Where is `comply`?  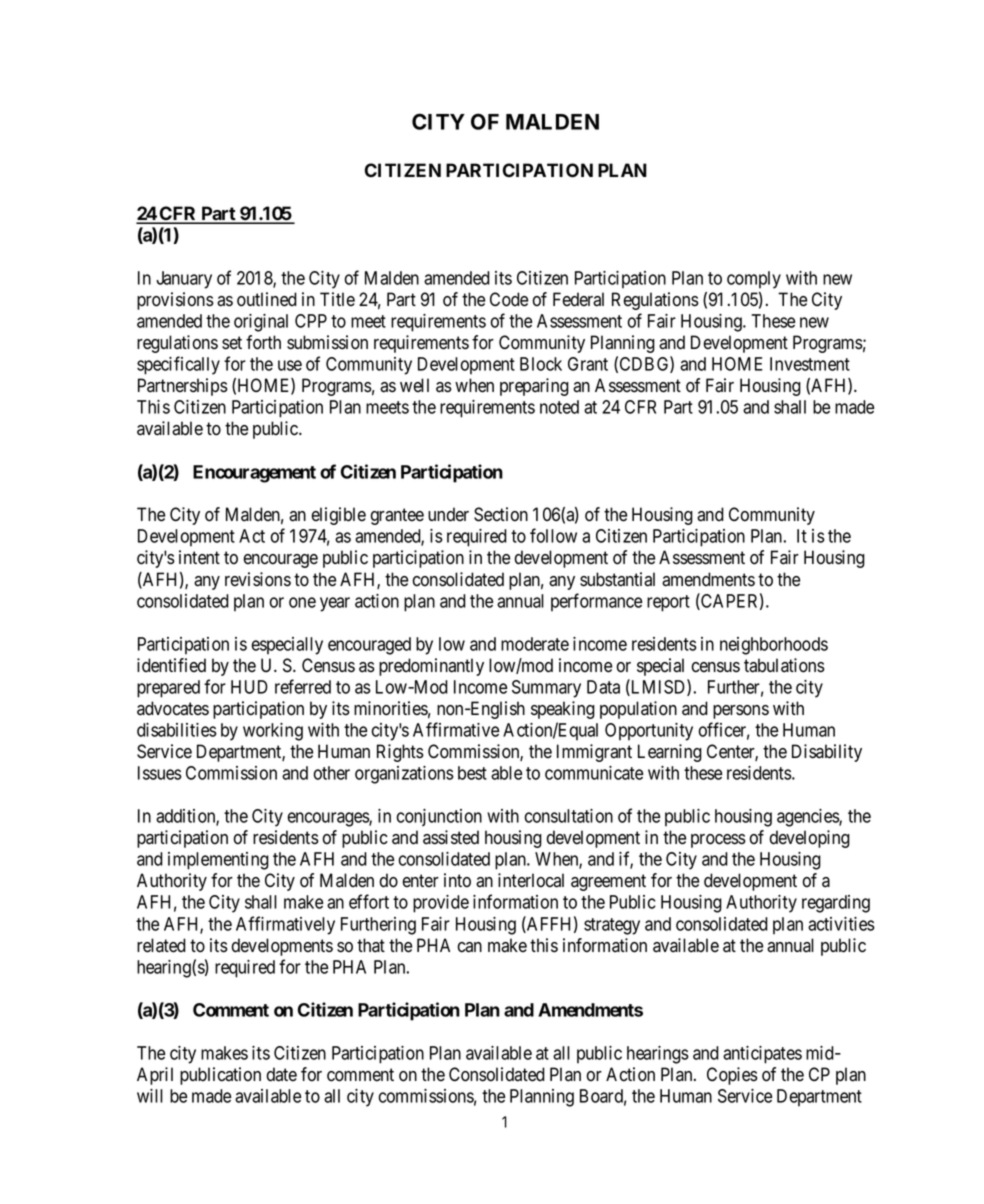 comply is located at coordinates (754, 280).
